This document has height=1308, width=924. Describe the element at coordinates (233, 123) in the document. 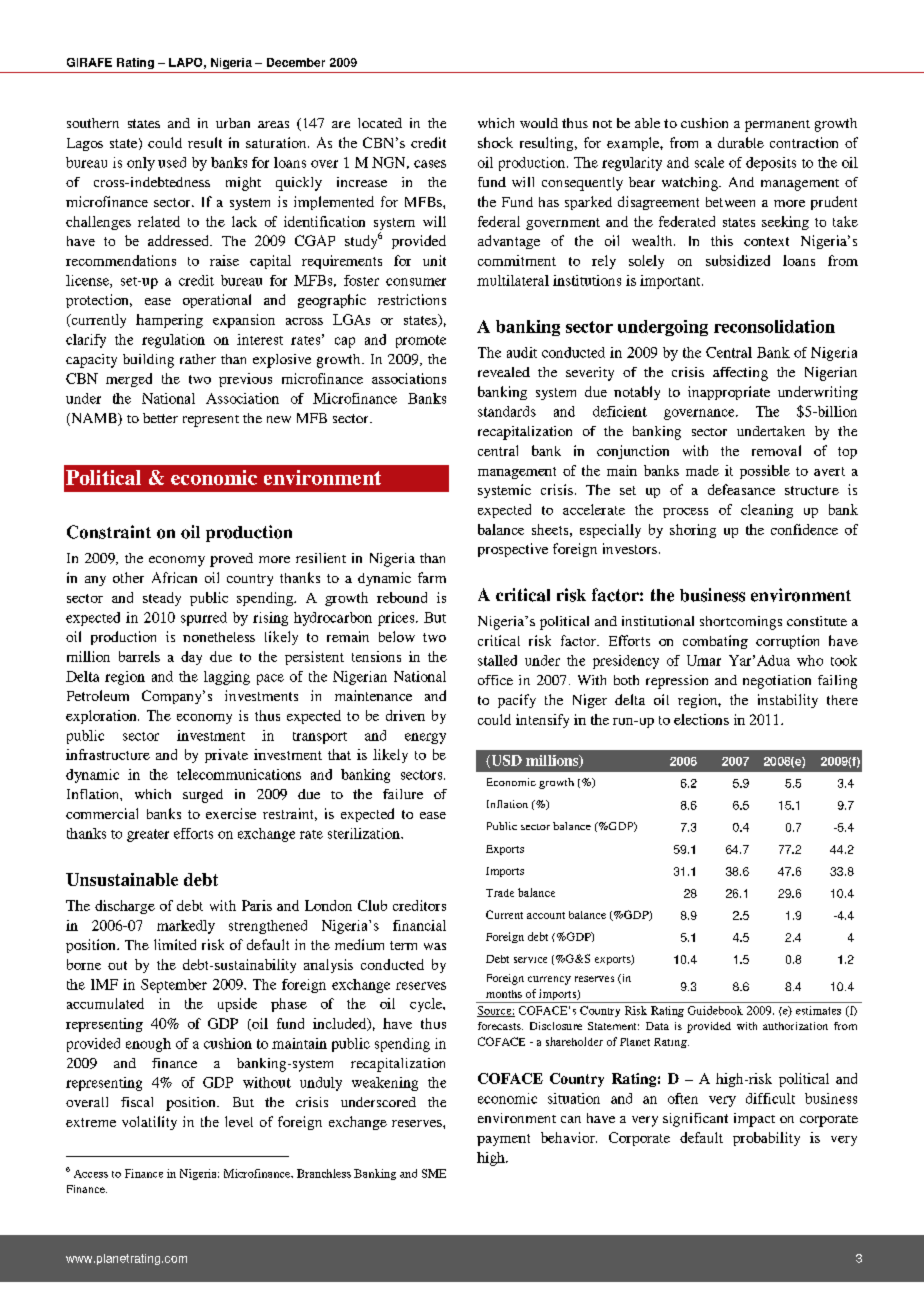

I see `urban` at that location.
